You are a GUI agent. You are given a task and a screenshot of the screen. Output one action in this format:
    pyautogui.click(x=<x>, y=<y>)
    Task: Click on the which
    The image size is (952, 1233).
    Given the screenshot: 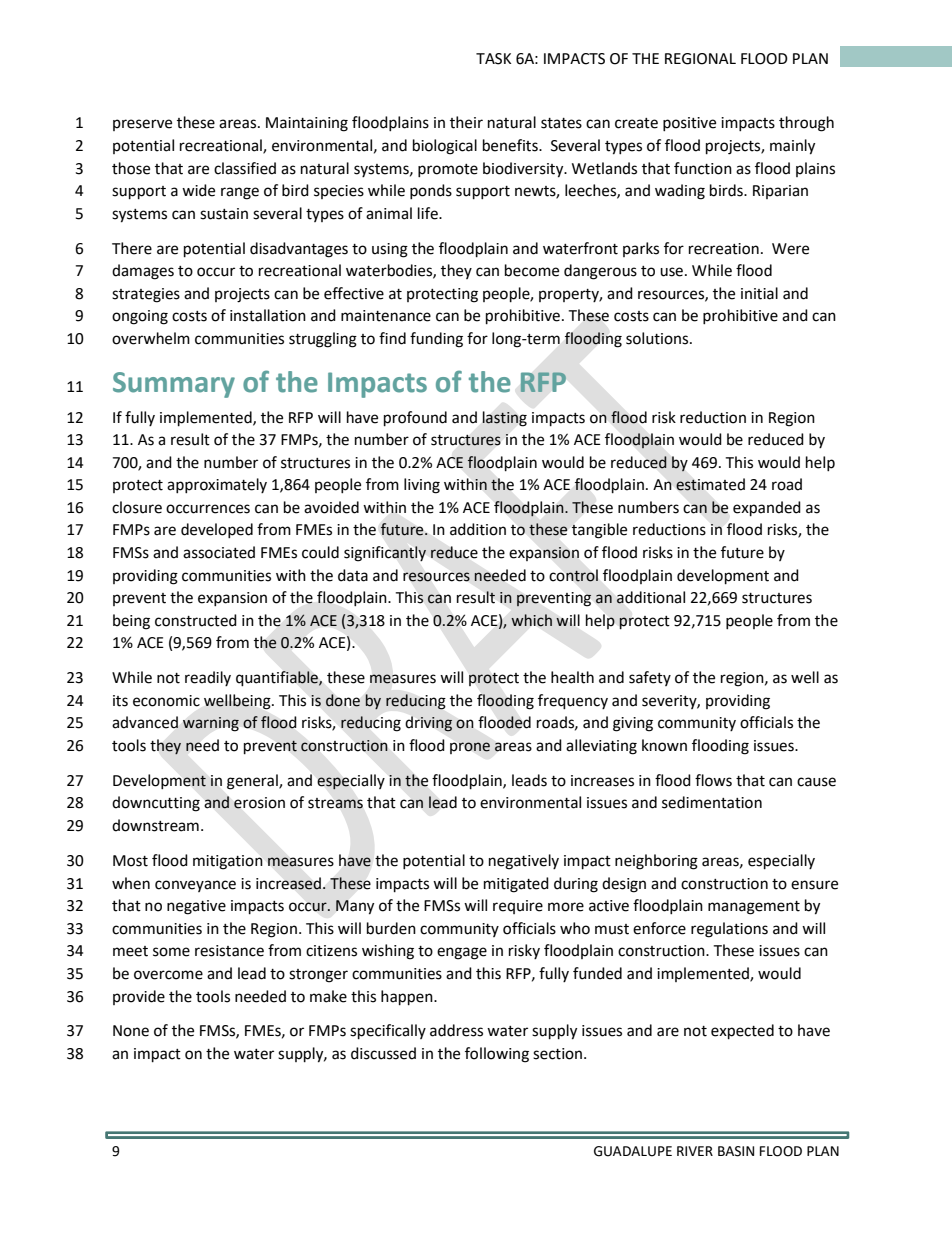 What is the action you would take?
    pyautogui.click(x=531, y=620)
